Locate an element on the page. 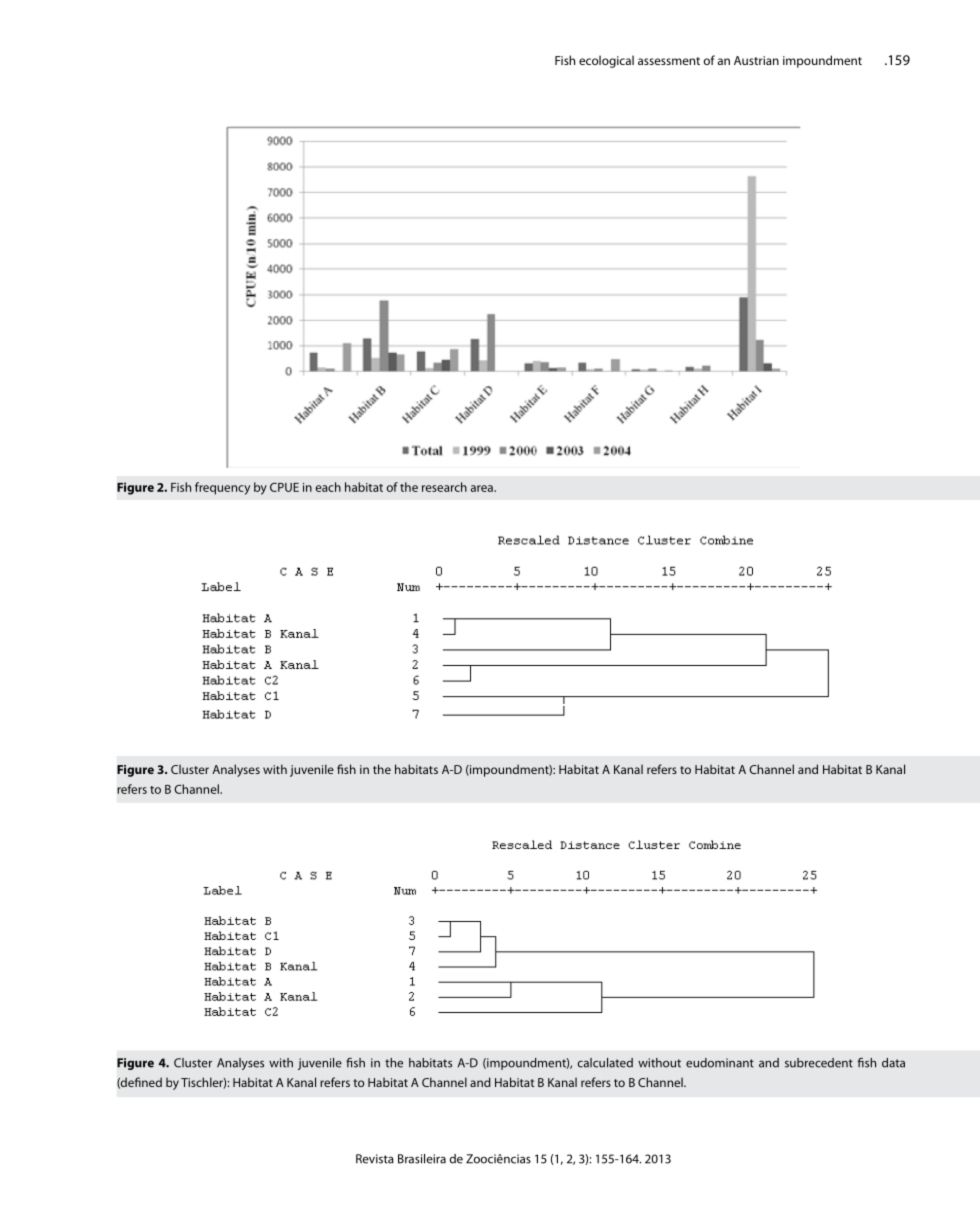 The image size is (980, 1214). assessment is located at coordinates (669, 61).
